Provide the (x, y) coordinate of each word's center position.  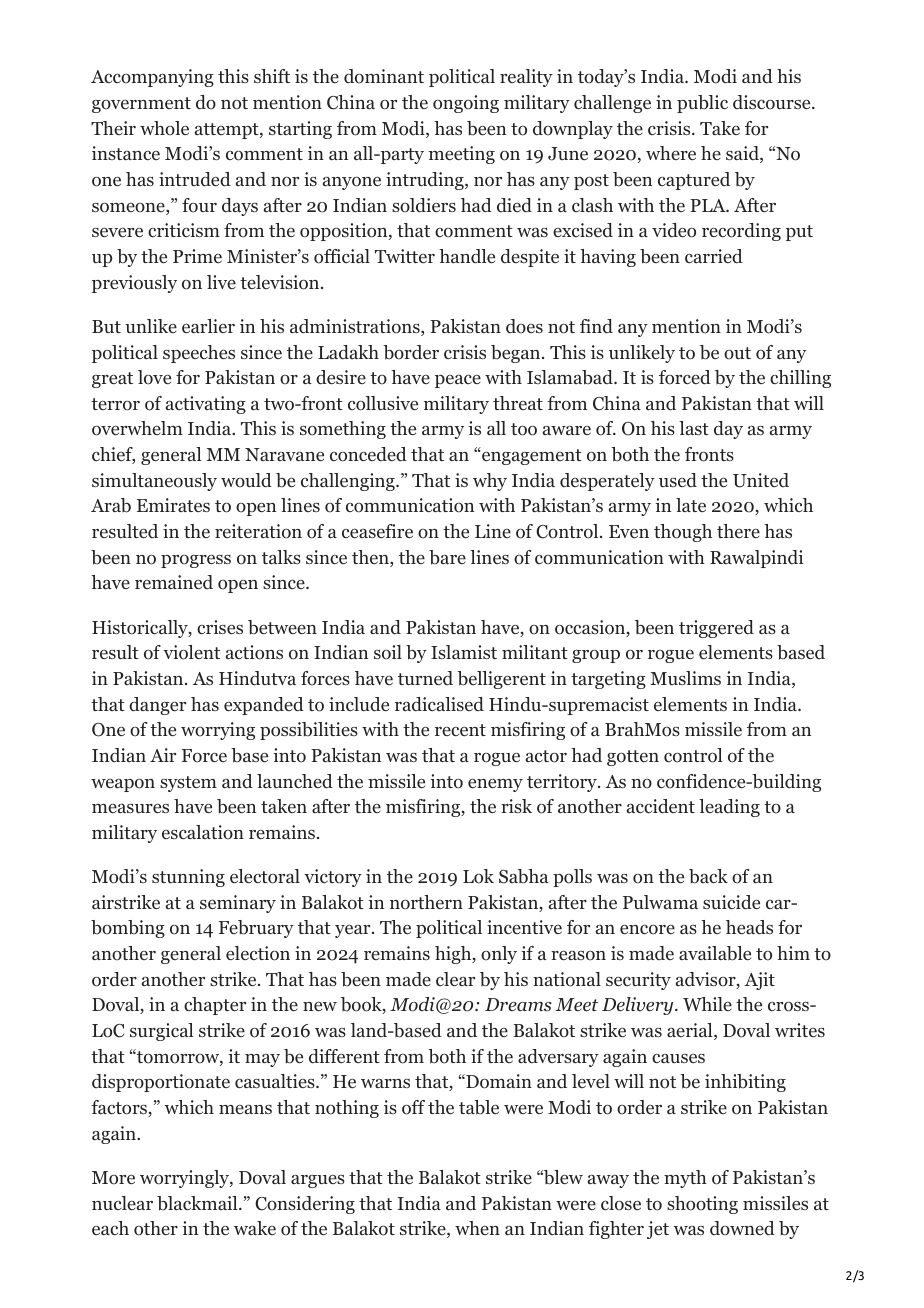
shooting (702, 1205)
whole (164, 128)
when (477, 1228)
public (702, 104)
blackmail (198, 1203)
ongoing (466, 104)
